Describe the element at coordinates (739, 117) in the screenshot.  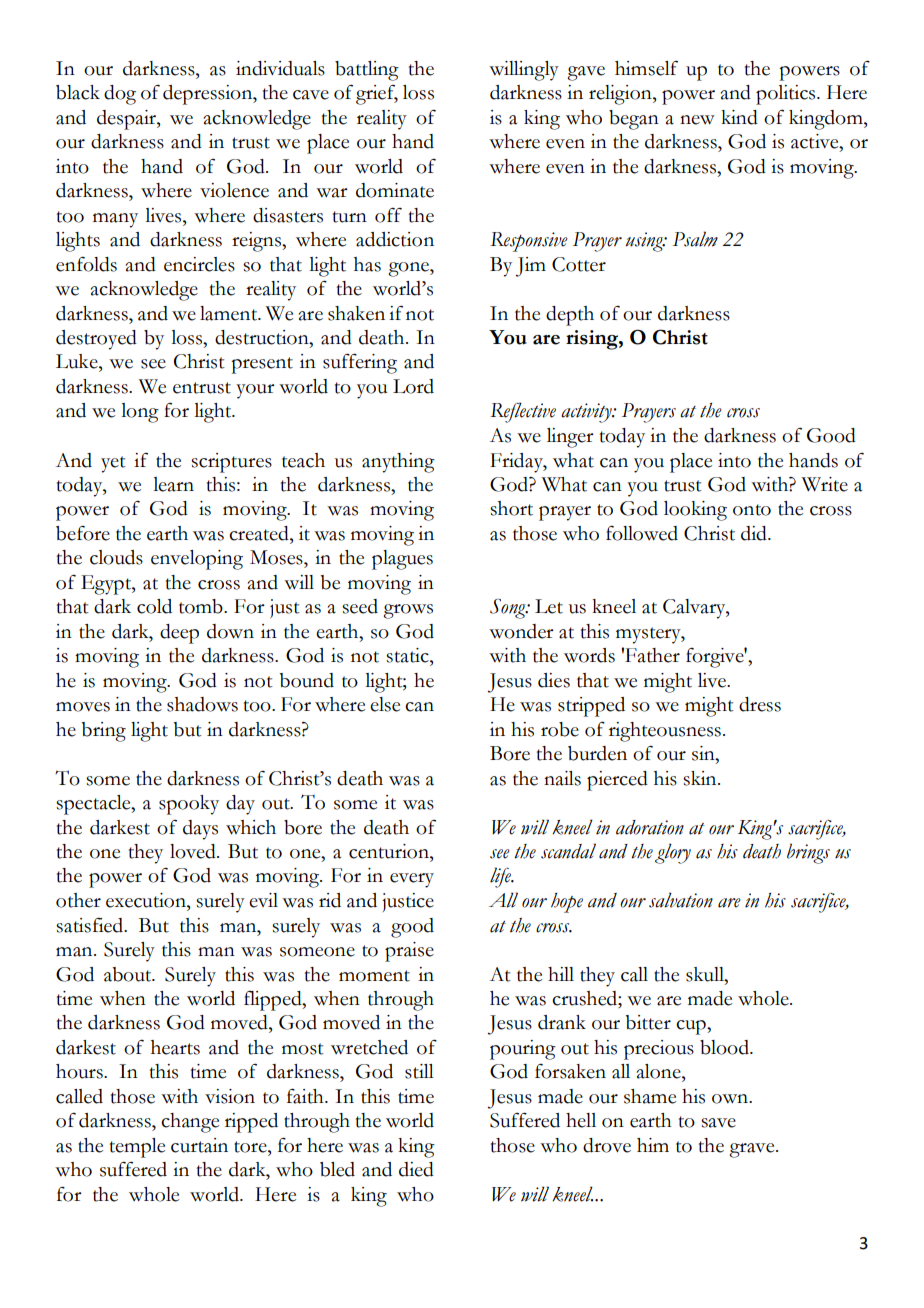
I see `kind` at that location.
